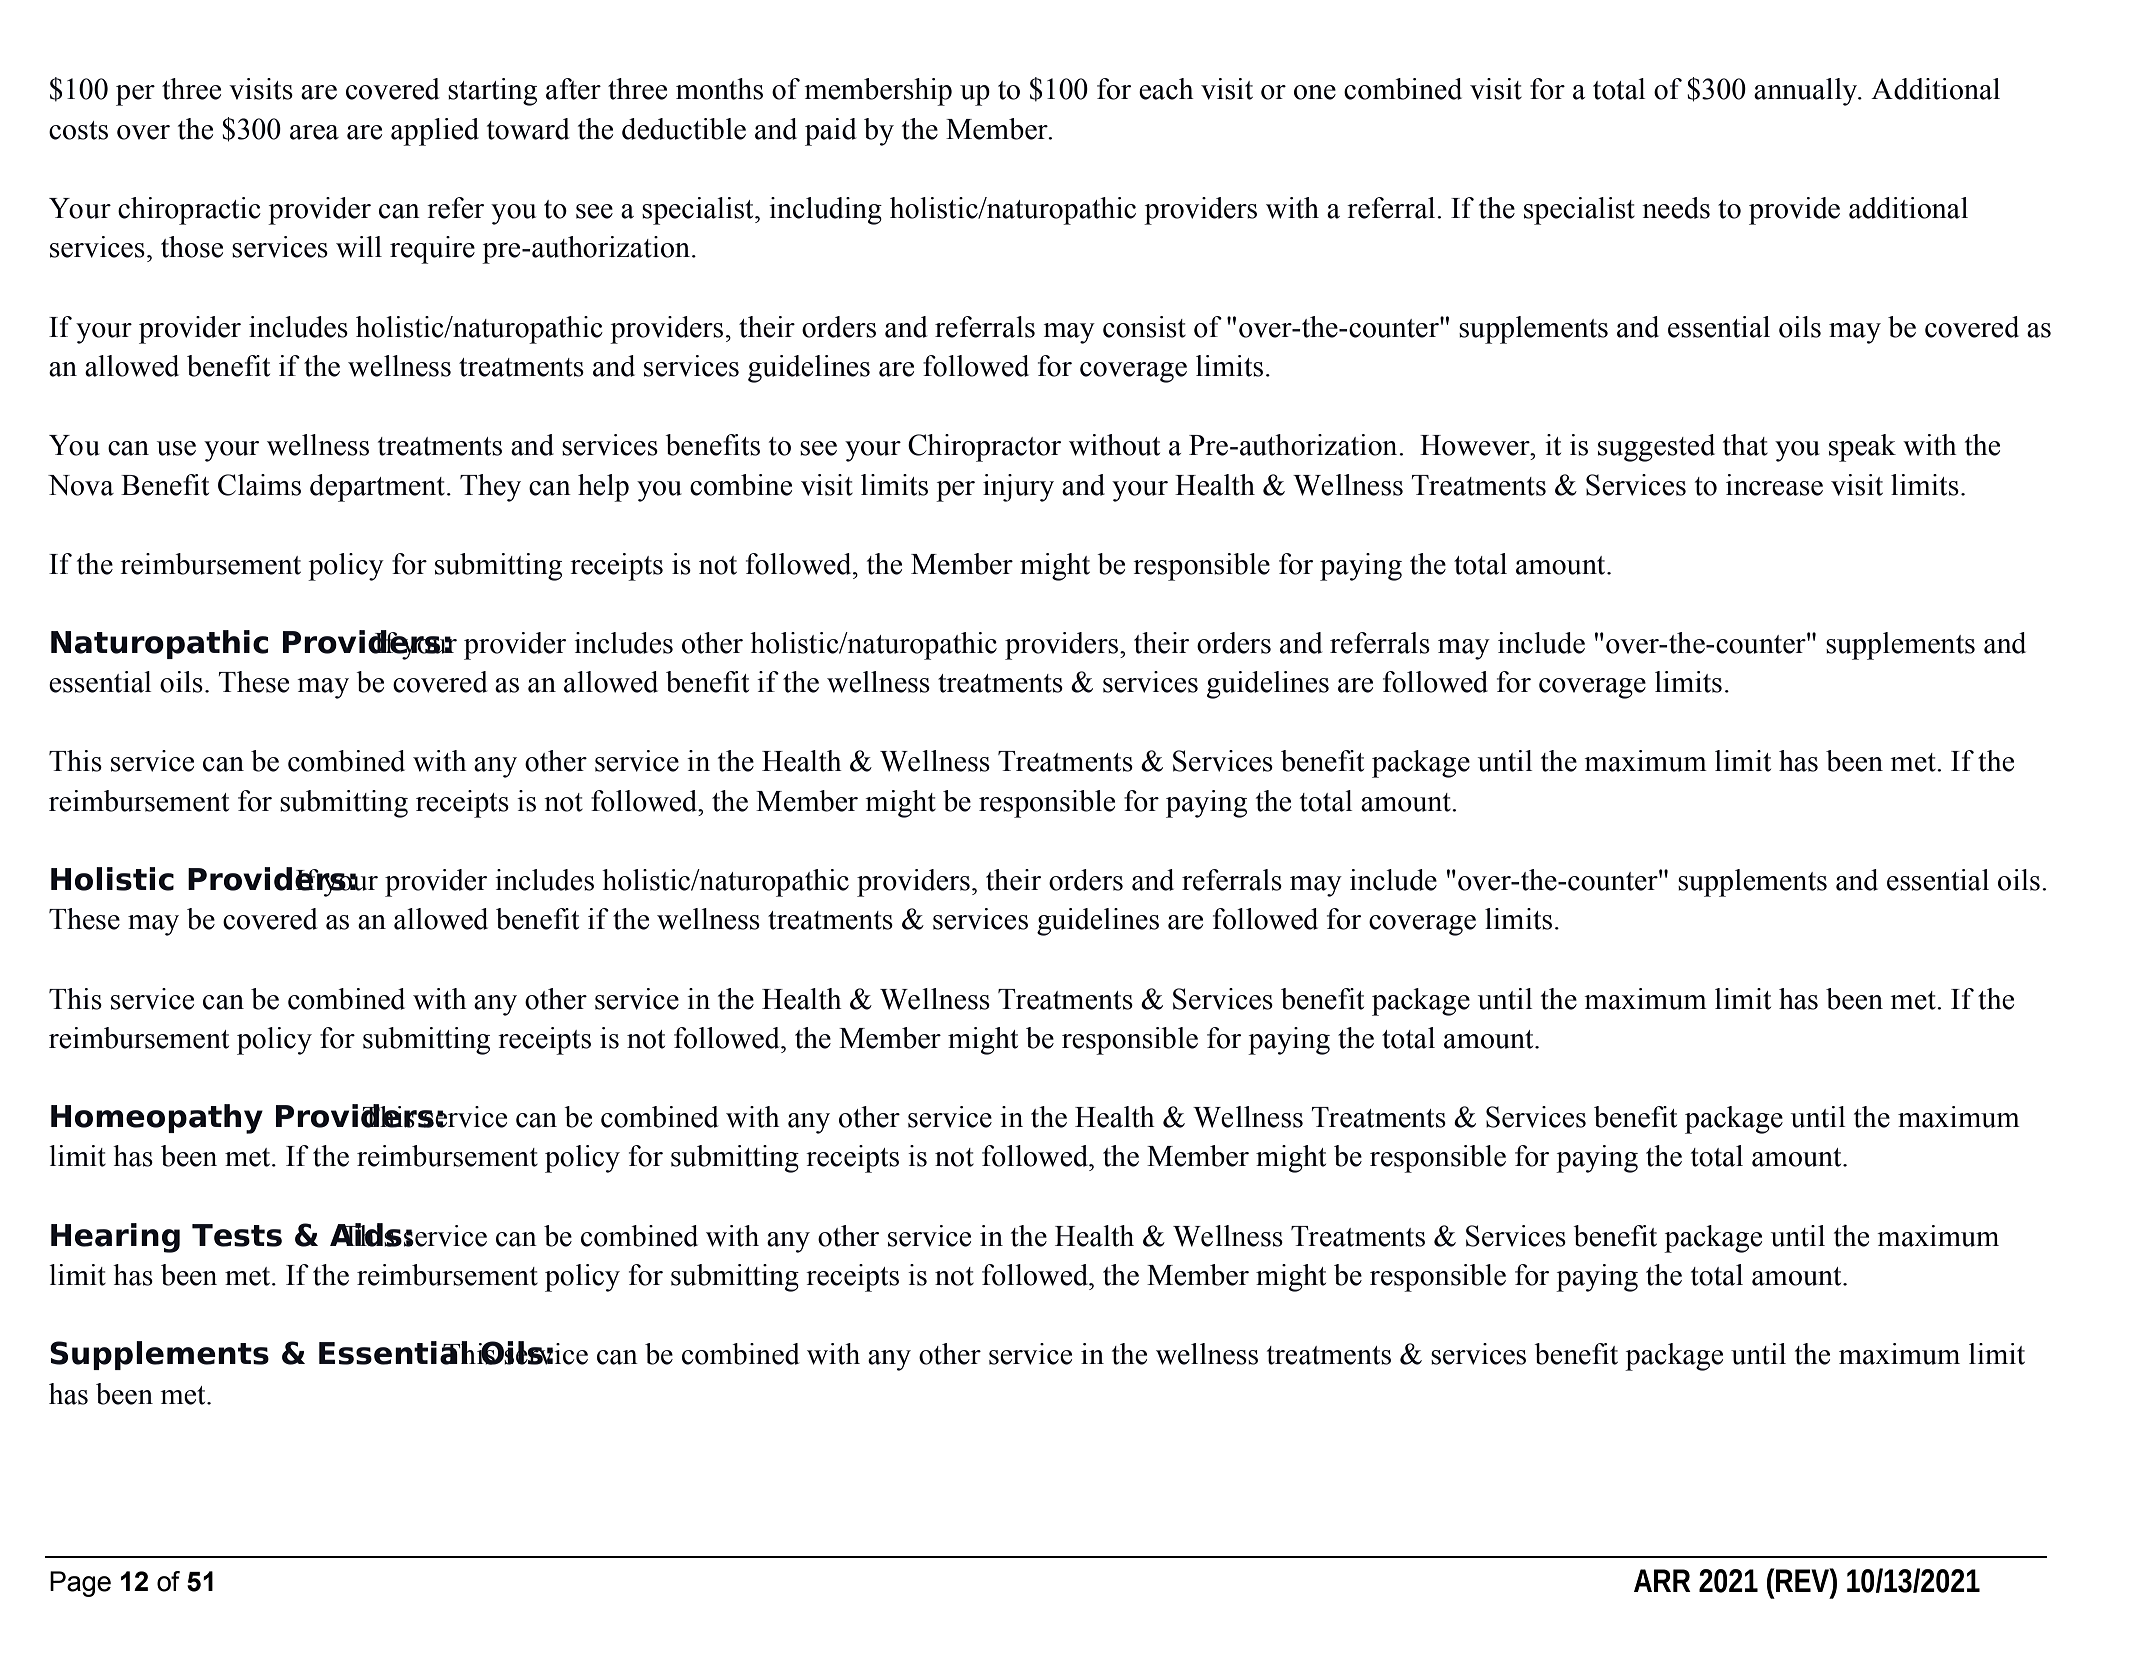 This document has height=1662, width=2151. I want to click on Tests, so click(237, 1235).
